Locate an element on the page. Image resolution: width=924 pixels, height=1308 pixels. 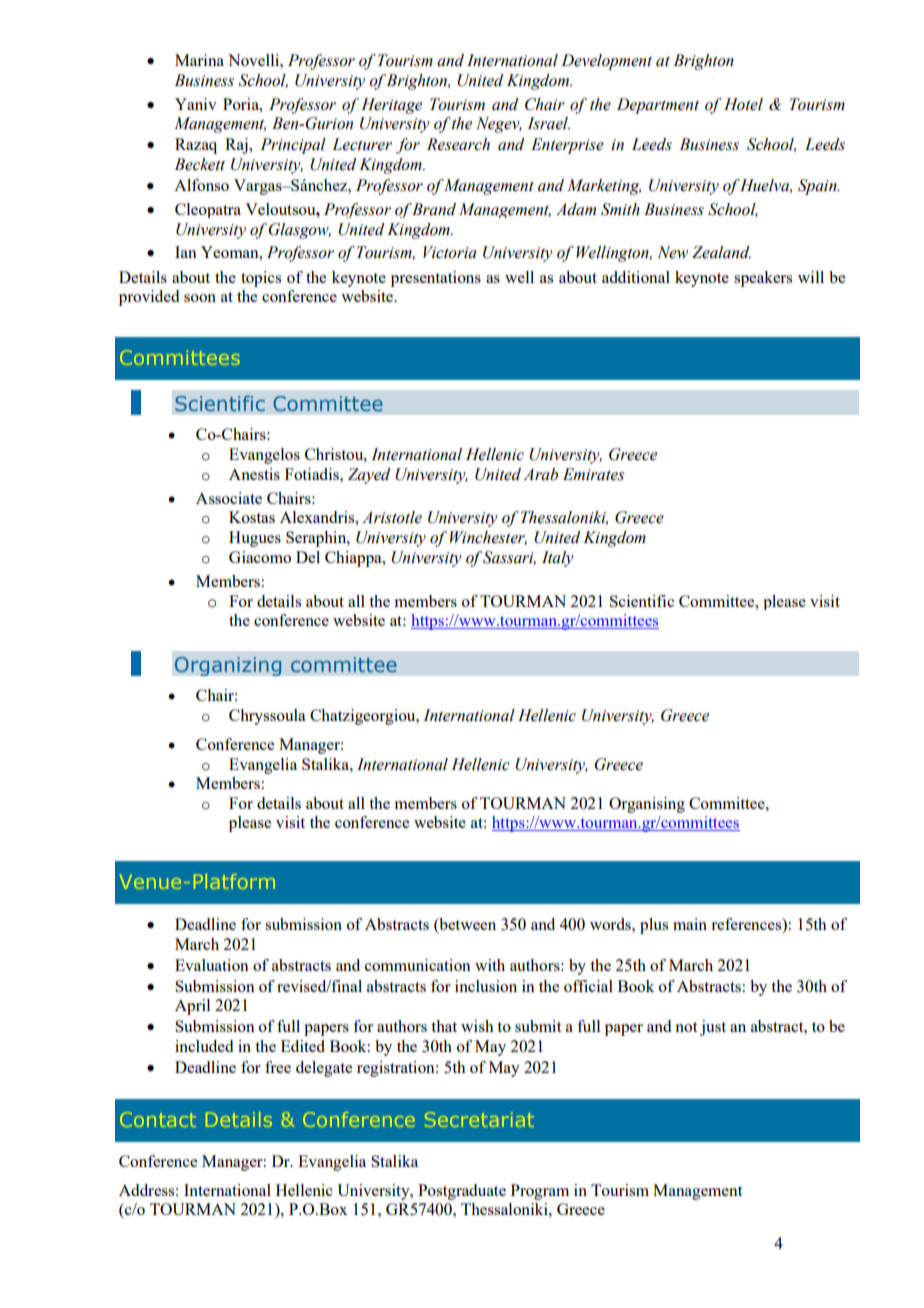
Negev is located at coordinates (499, 125).
